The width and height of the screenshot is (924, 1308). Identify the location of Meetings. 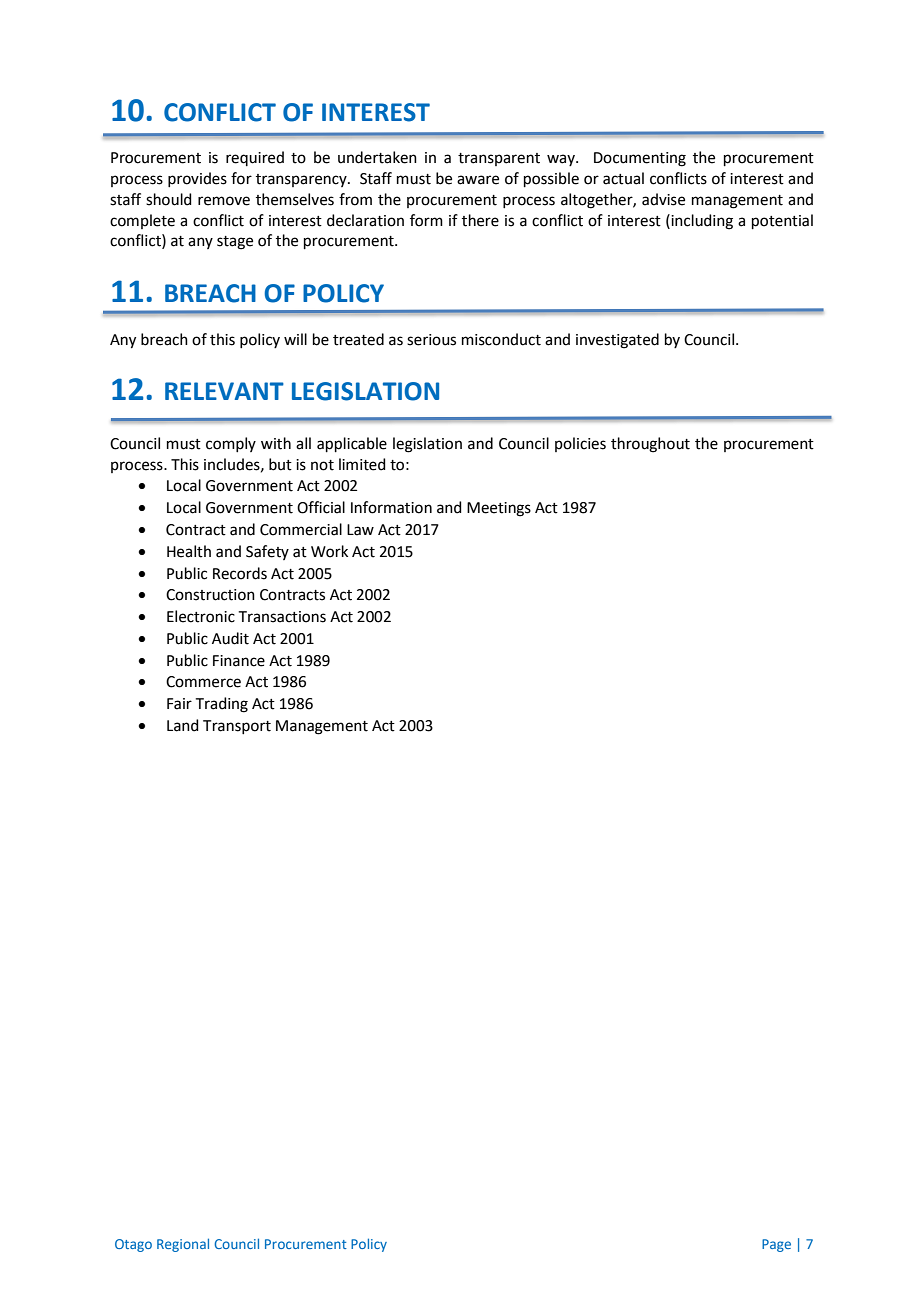
(499, 509).
